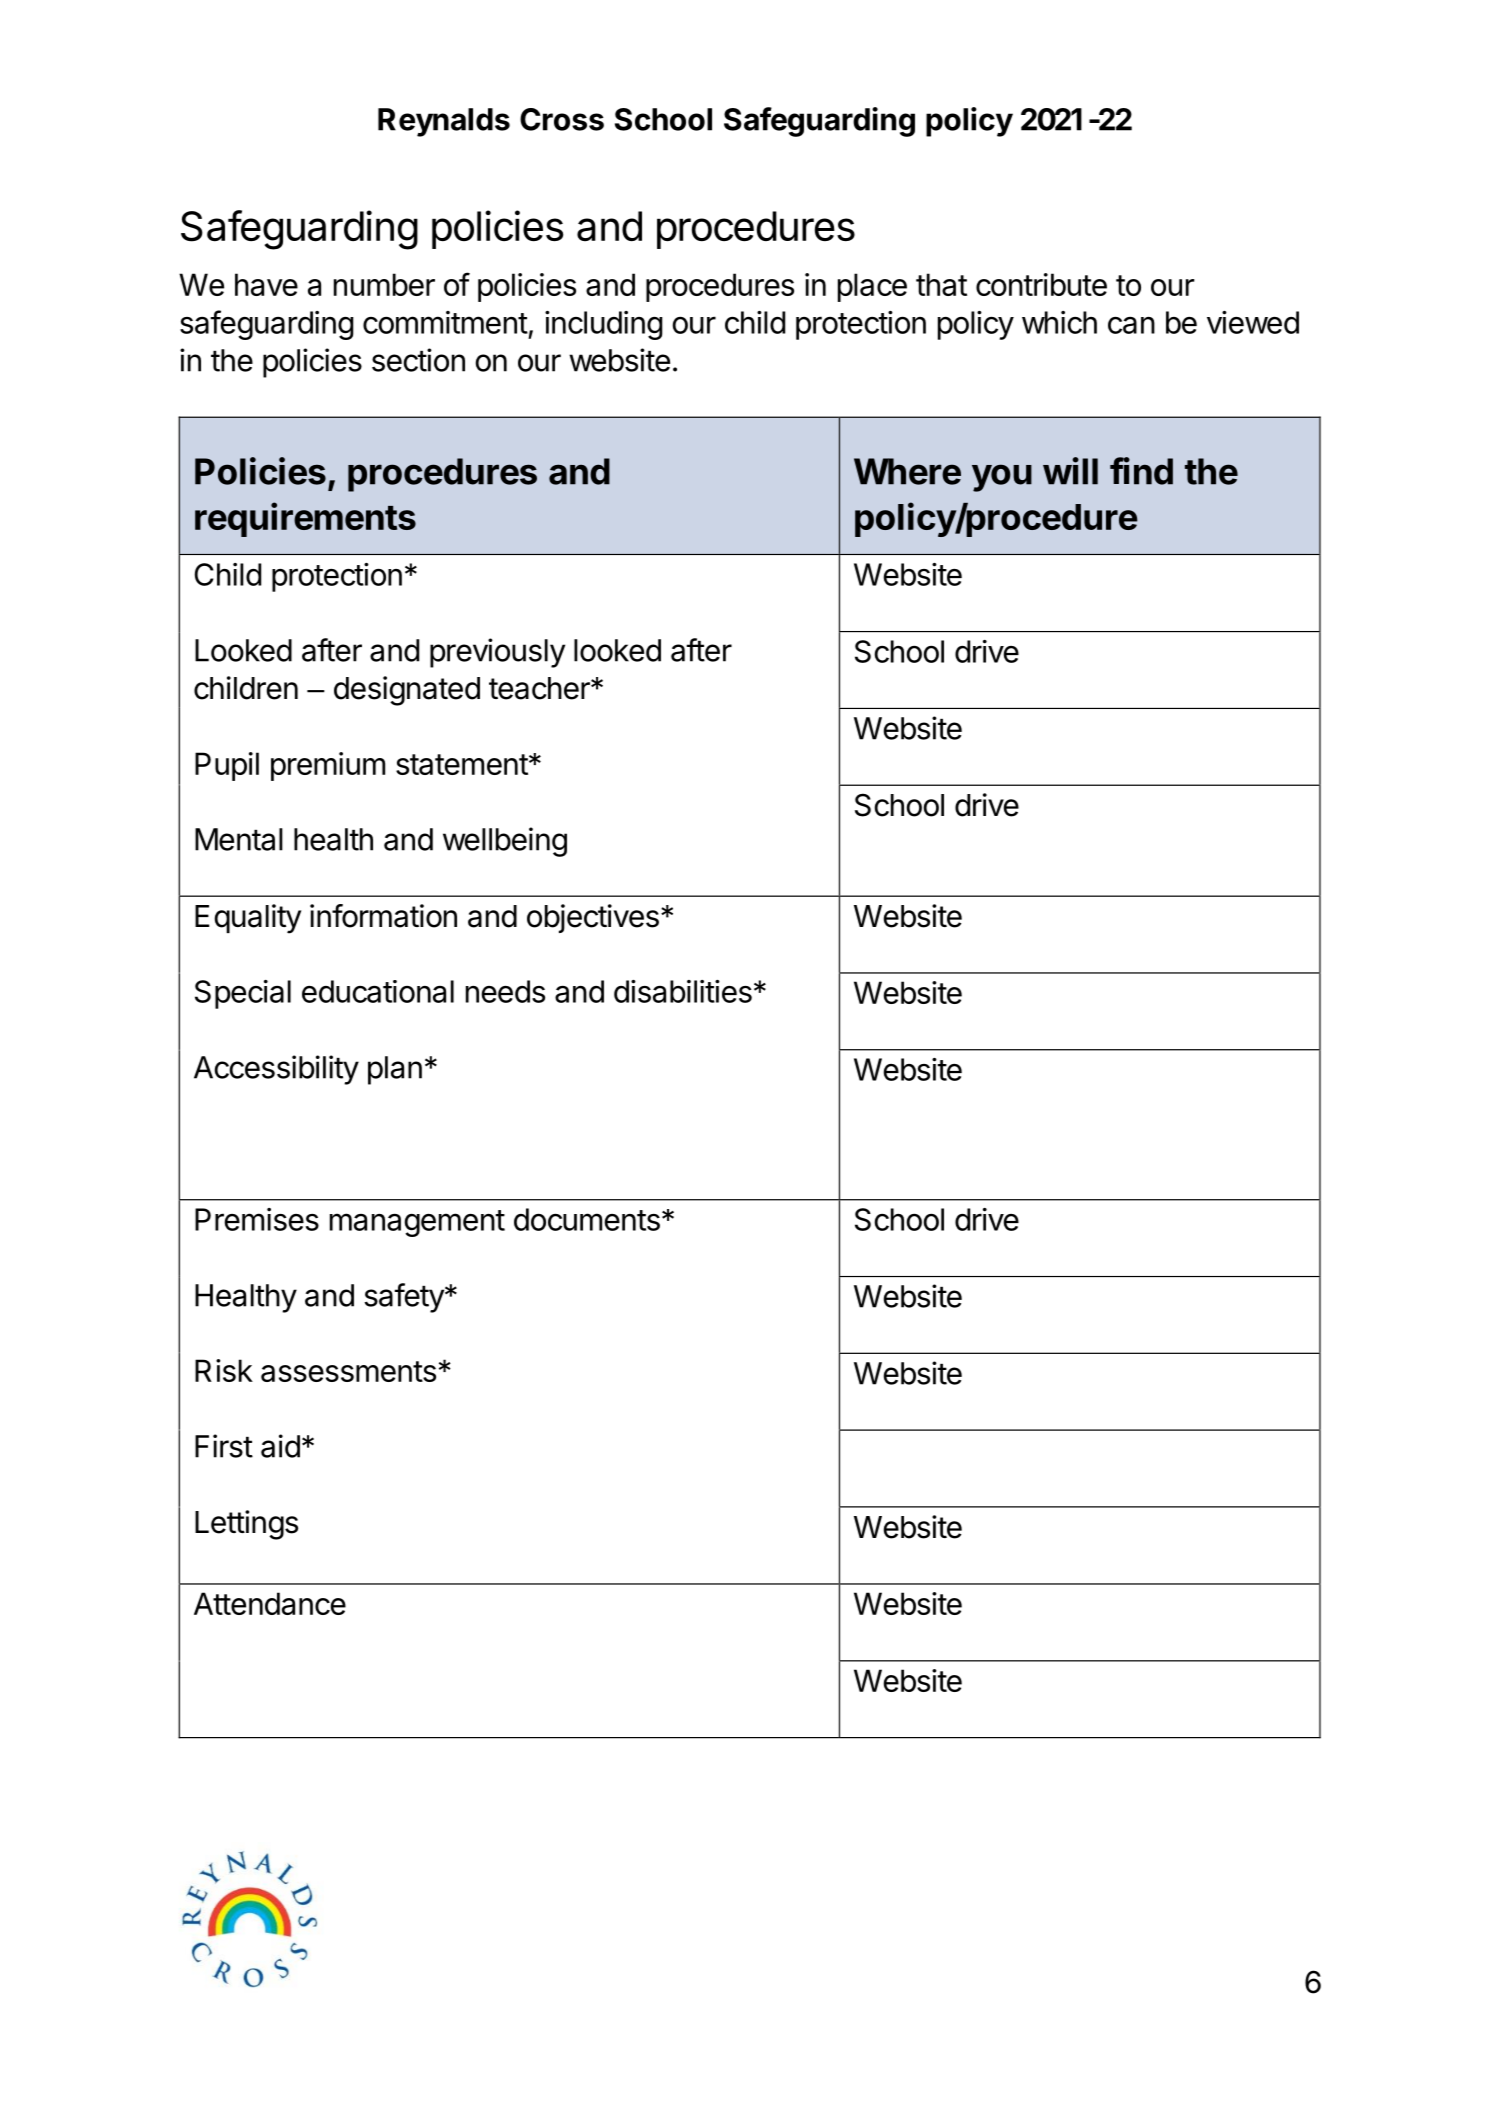 The height and width of the screenshot is (2121, 1499). Describe the element at coordinates (270, 1603) in the screenshot. I see `Attendance` at that location.
